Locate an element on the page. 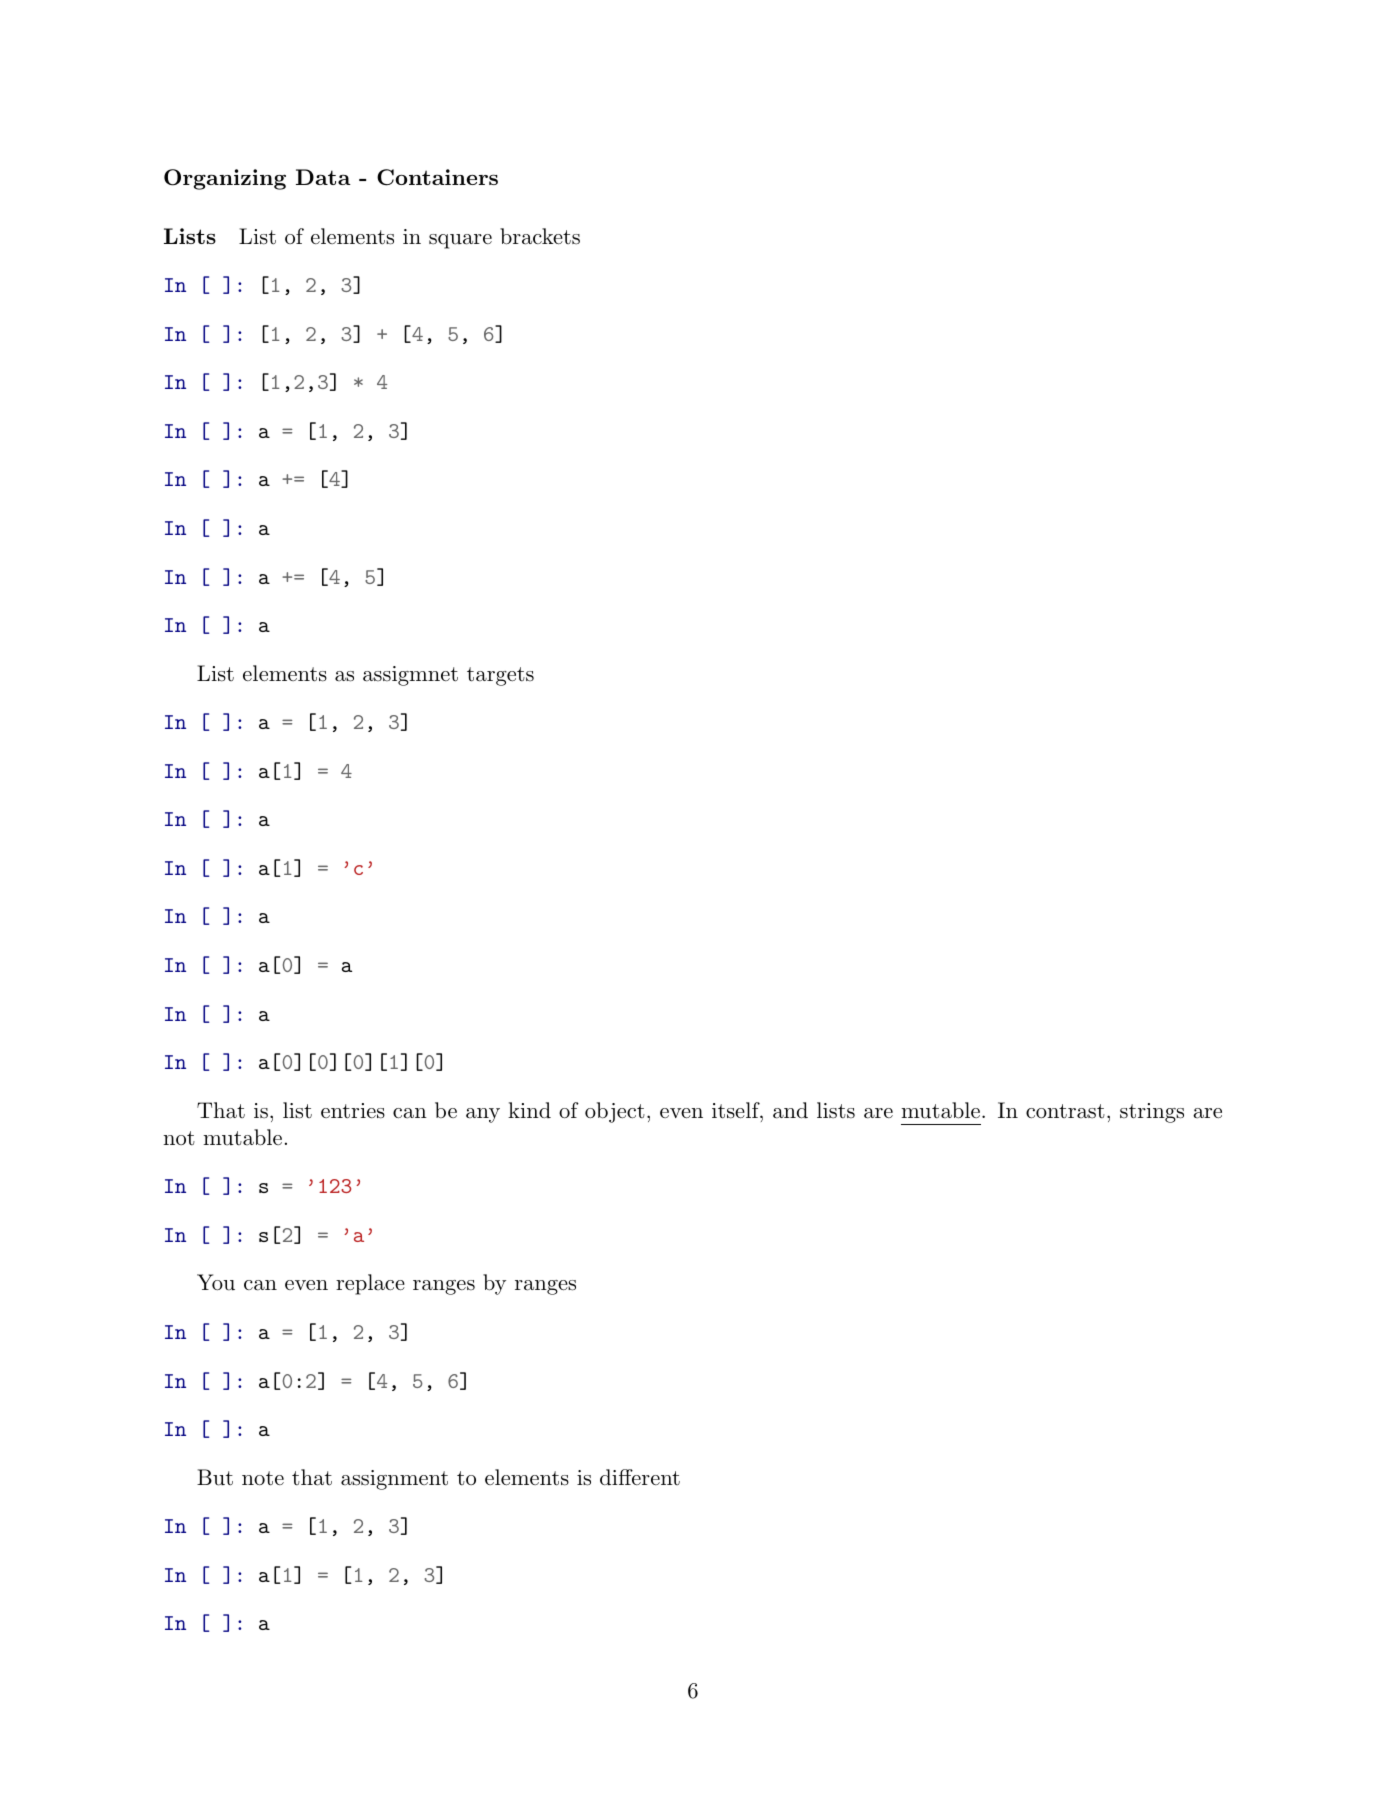  Containers is located at coordinates (437, 177).
